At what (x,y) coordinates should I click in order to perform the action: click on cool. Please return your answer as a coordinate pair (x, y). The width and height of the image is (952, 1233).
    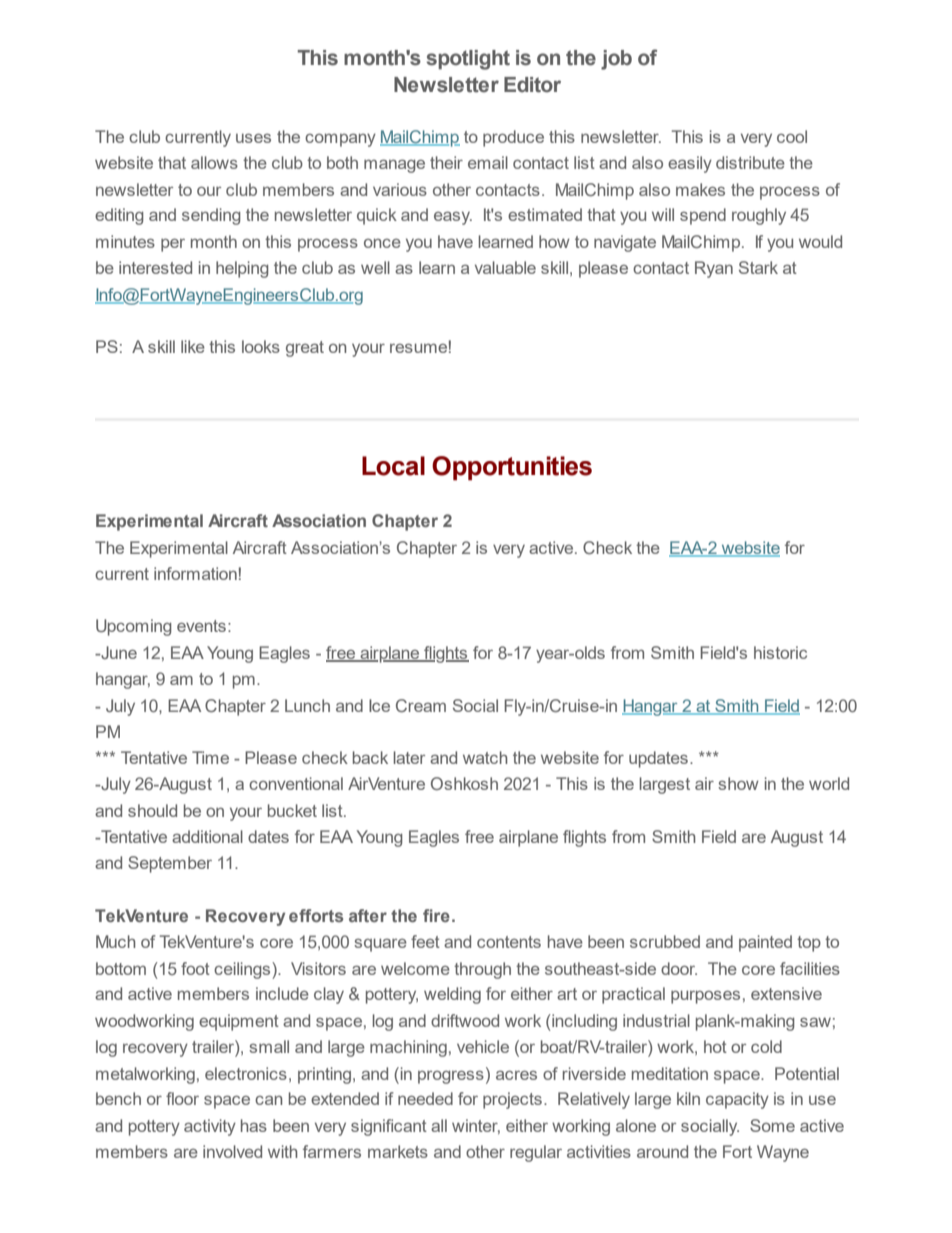
    Looking at the image, I should click on (792, 136).
